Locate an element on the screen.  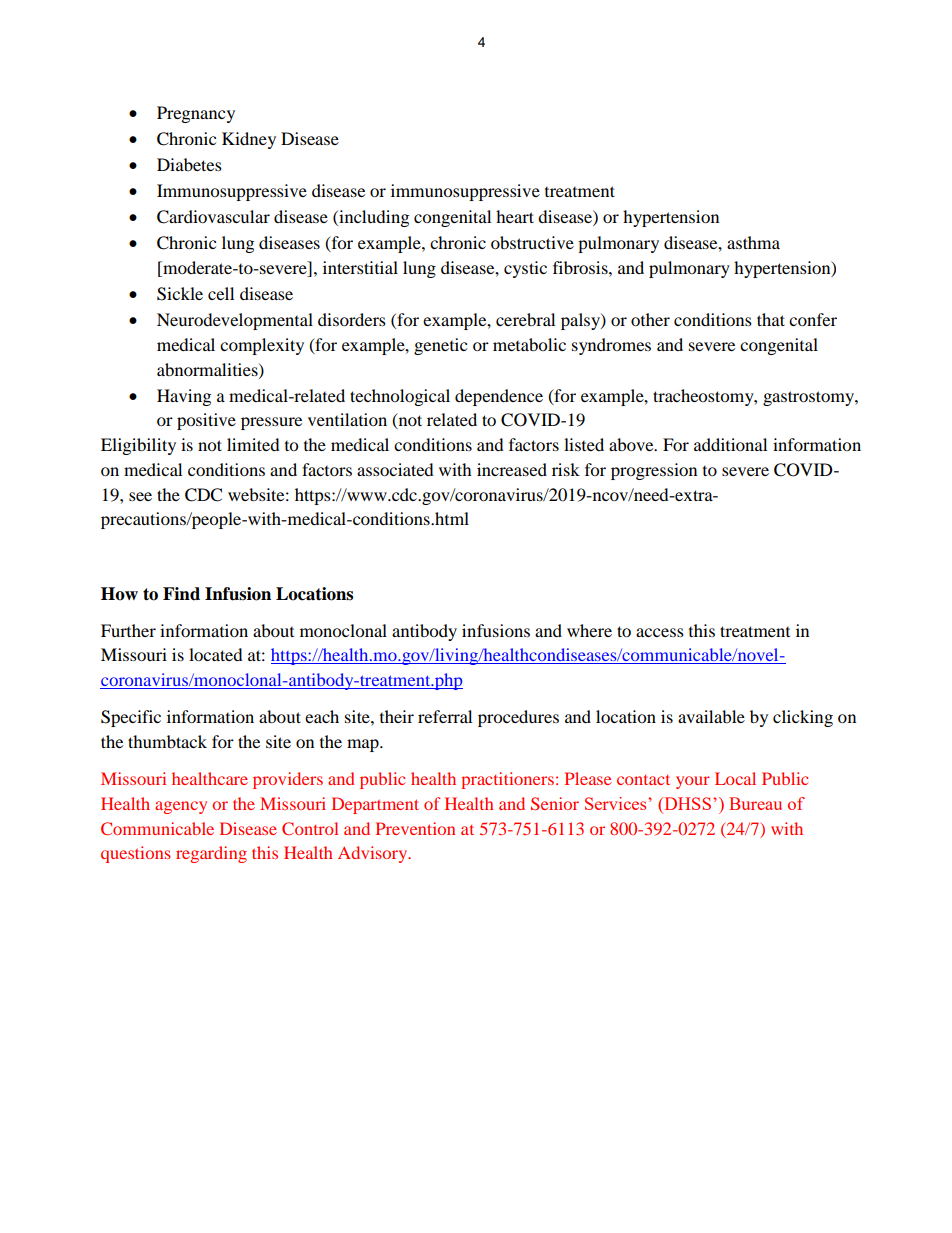
located is located at coordinates (216, 654).
